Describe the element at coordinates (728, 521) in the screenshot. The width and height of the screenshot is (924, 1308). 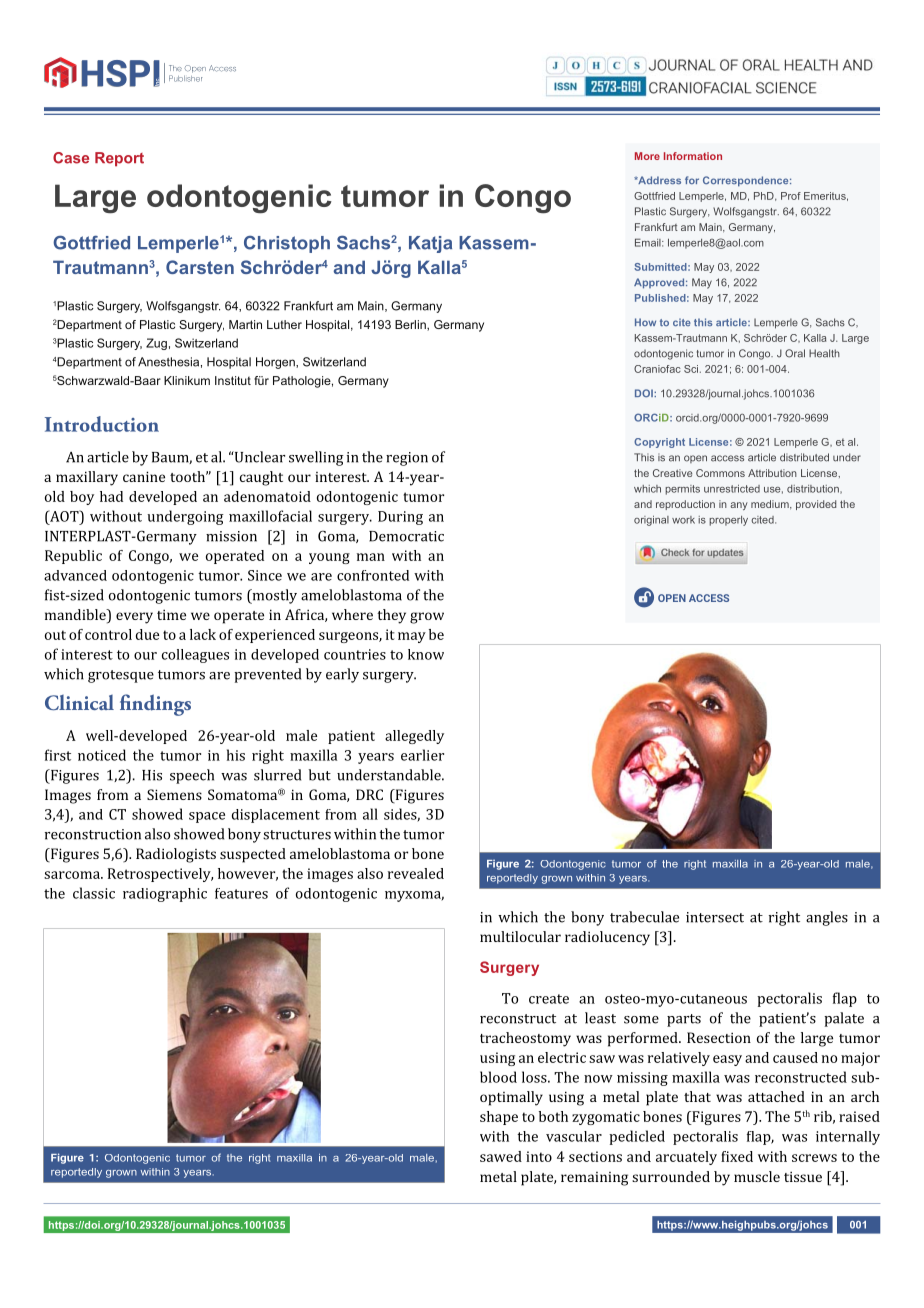
I see `properly` at that location.
